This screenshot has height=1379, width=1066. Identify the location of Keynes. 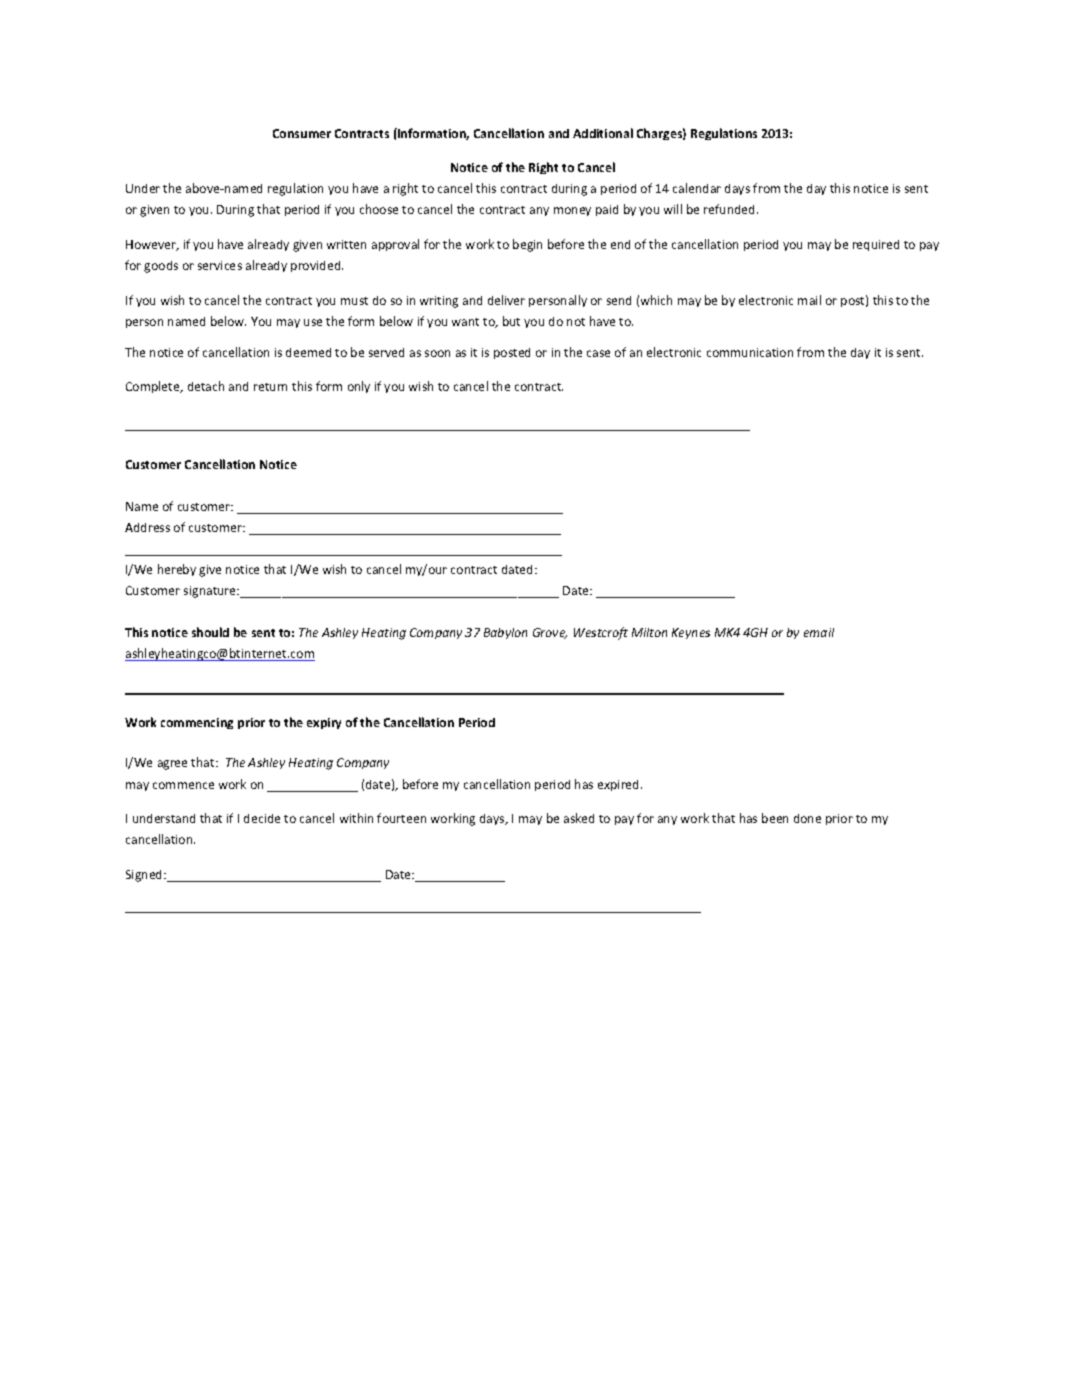
(691, 633).
